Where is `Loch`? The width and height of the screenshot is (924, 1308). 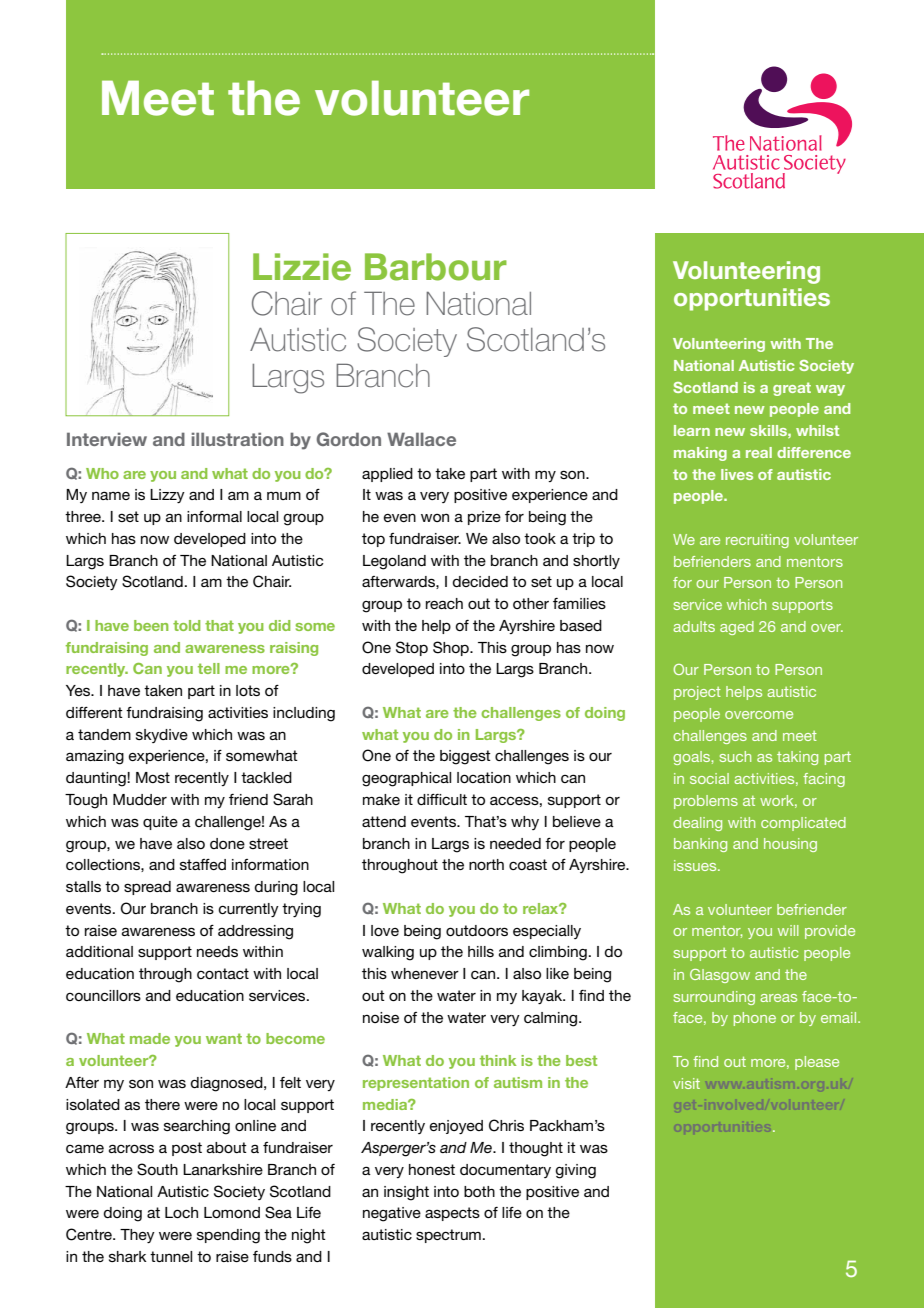 Loch is located at coordinates (181, 1212).
